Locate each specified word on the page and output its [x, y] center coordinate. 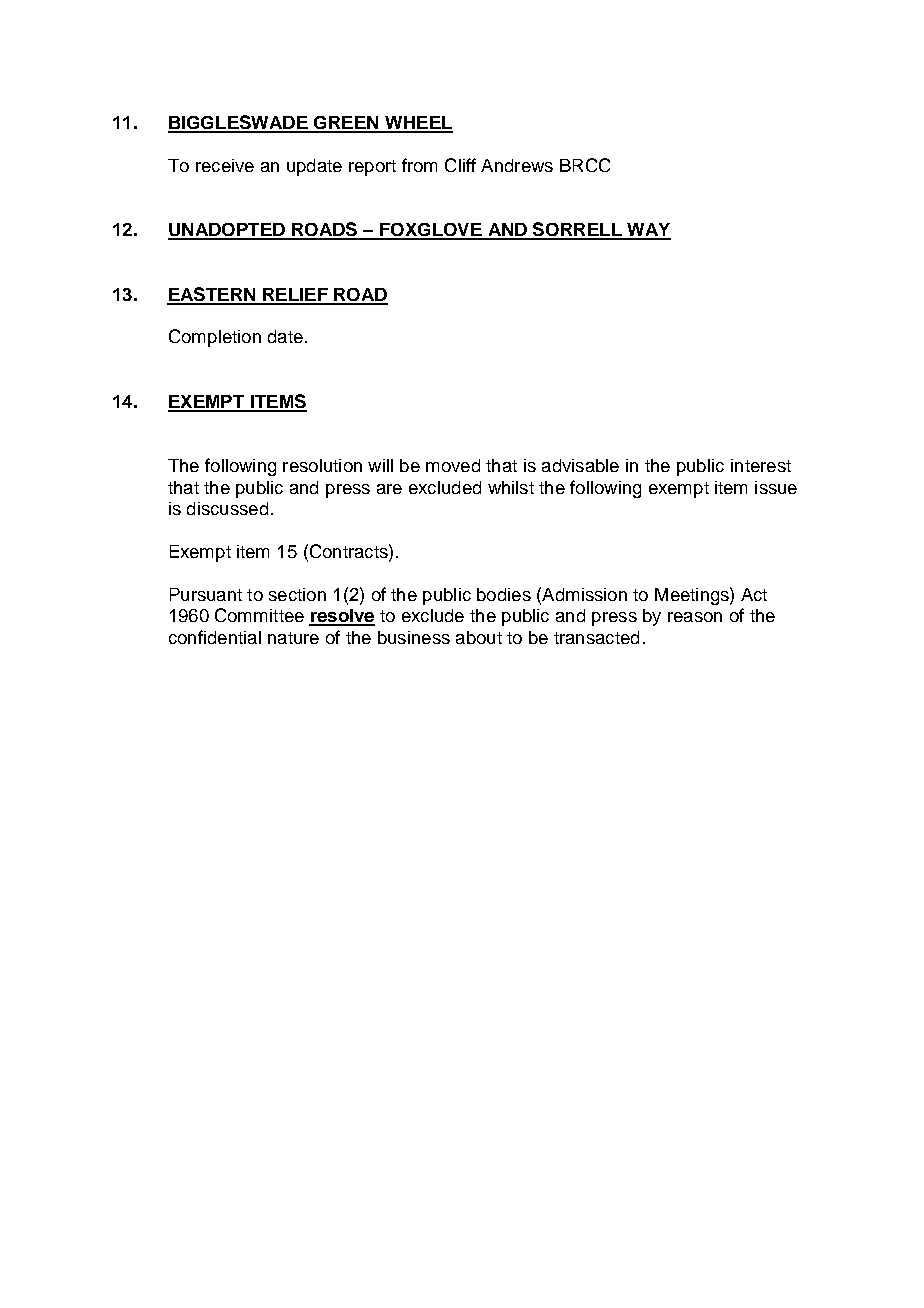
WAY [648, 231]
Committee [259, 615]
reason [695, 617]
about [479, 637]
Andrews [517, 165]
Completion [215, 338]
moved [453, 465]
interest [761, 465]
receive [225, 165]
